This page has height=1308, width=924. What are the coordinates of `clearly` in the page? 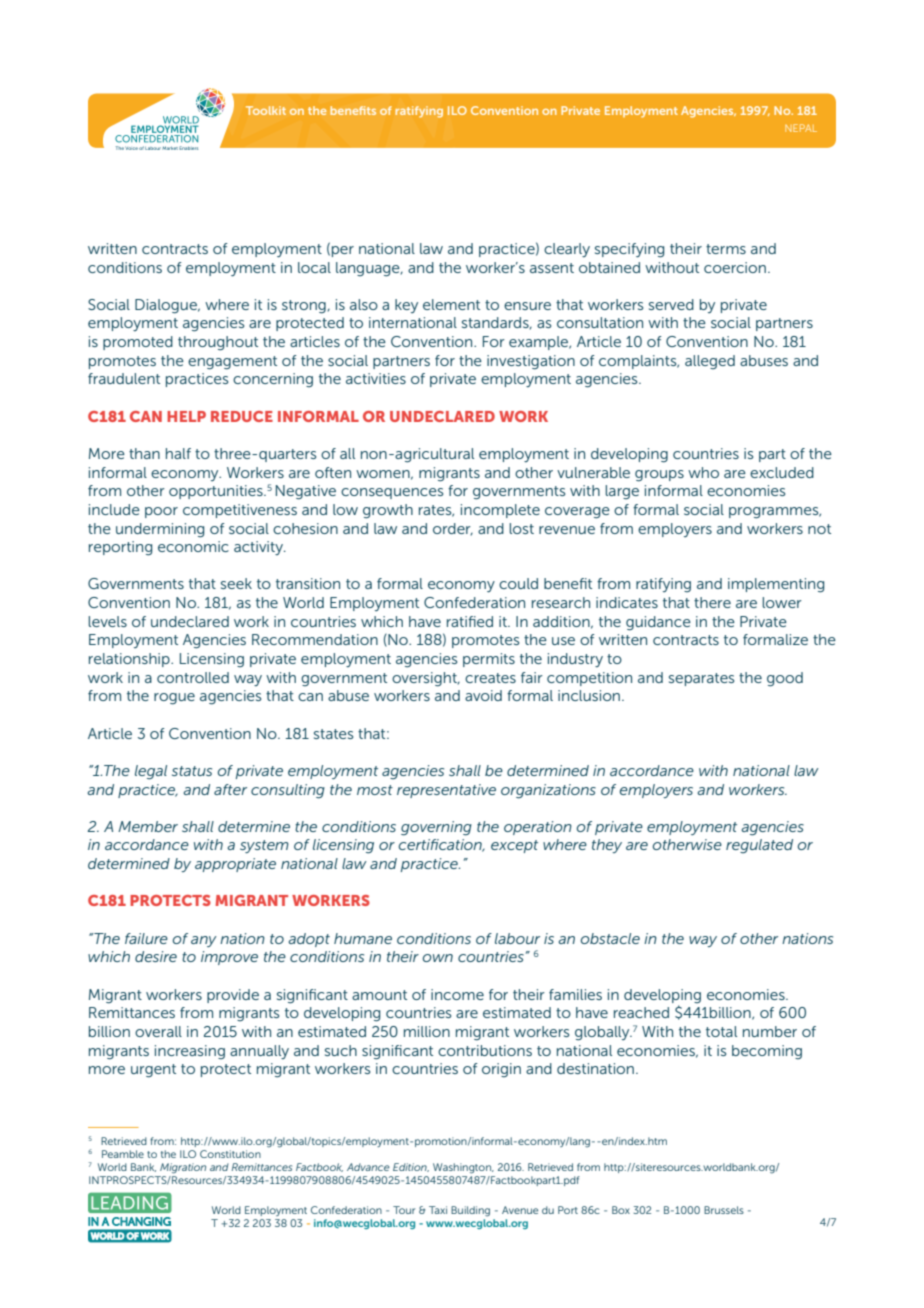 It's located at (567, 250).
